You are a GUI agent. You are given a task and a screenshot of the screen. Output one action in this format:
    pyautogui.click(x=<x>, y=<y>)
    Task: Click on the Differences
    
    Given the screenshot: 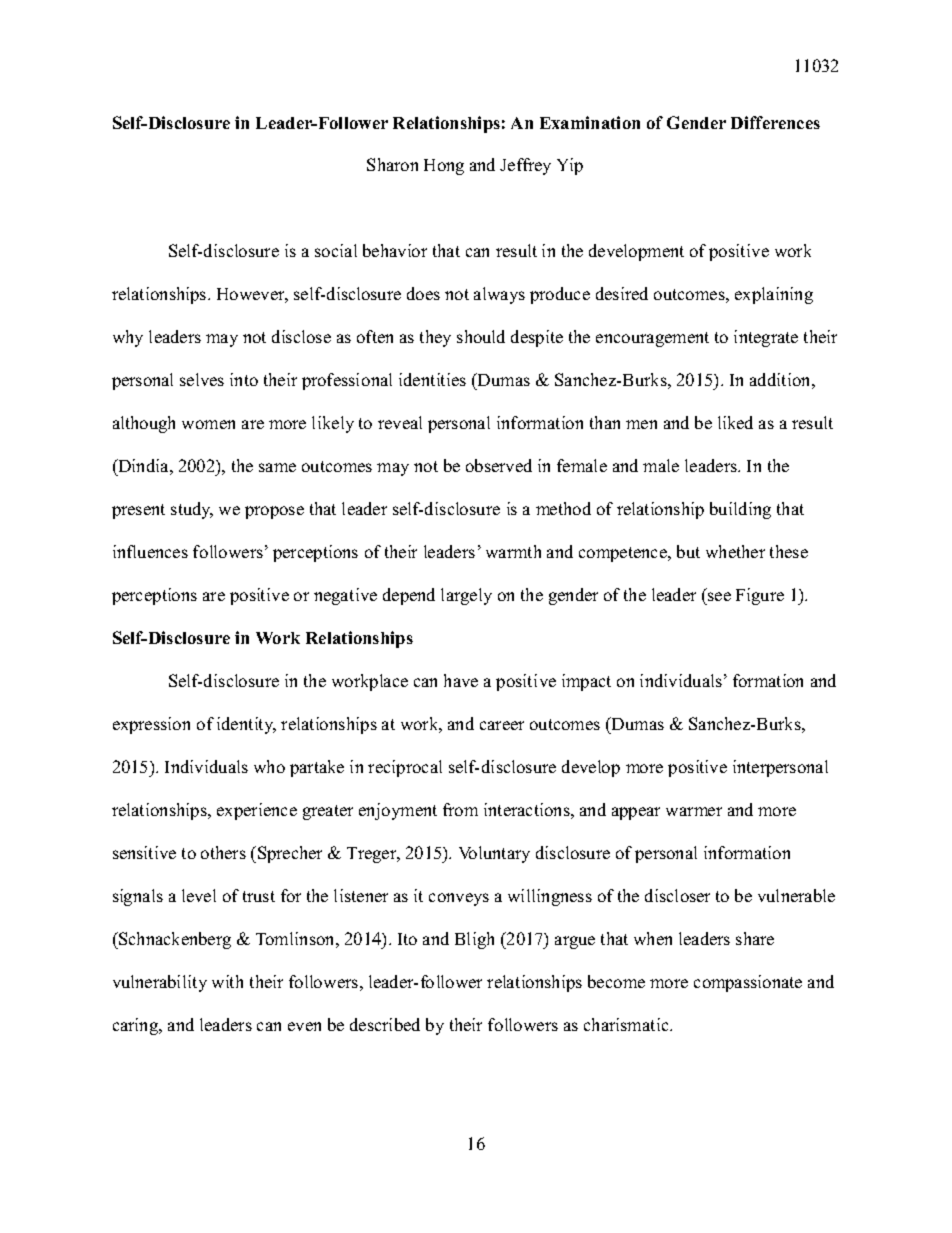 What is the action you would take?
    pyautogui.click(x=775, y=122)
